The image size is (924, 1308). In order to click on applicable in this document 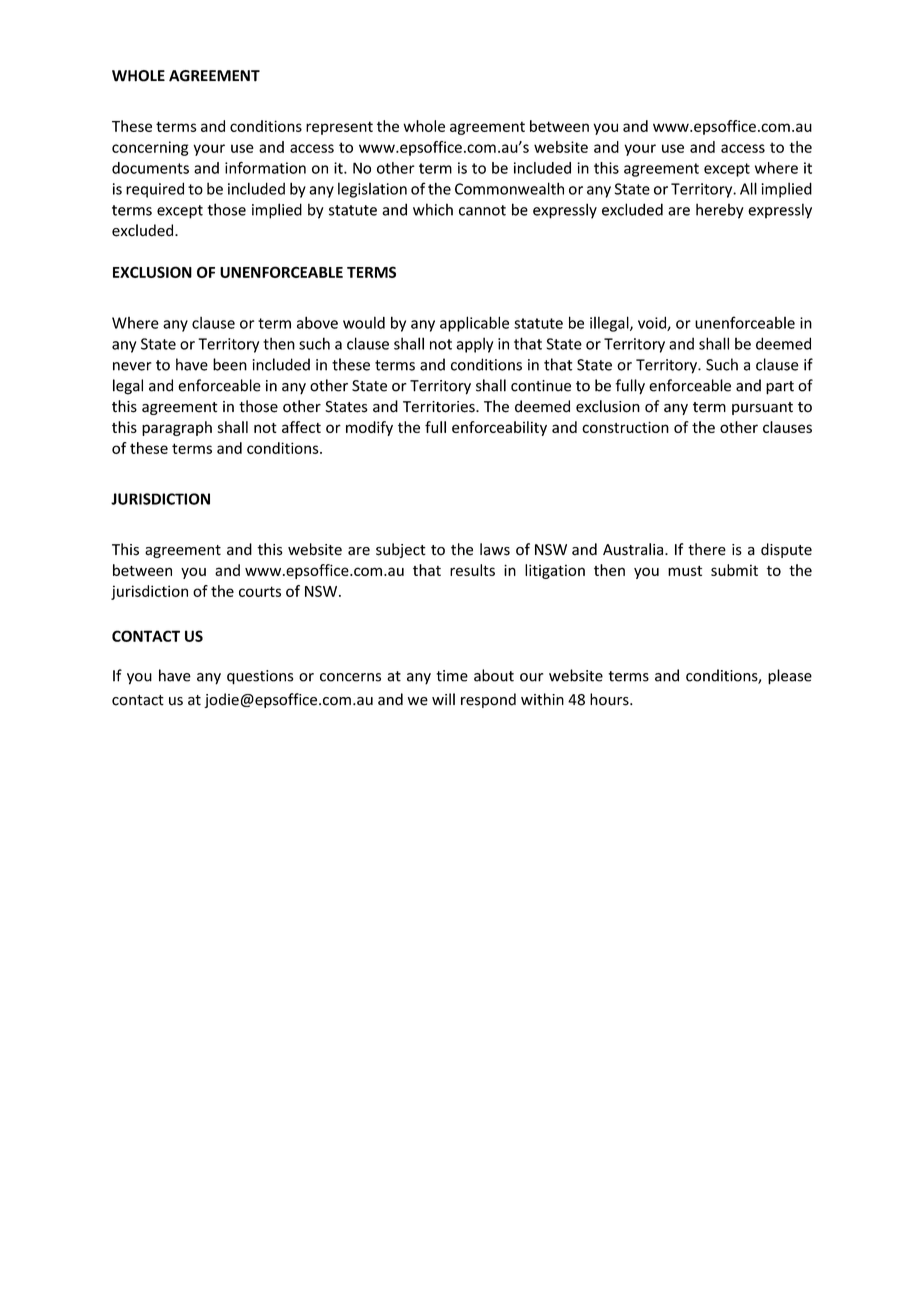, I will do `click(474, 324)`.
